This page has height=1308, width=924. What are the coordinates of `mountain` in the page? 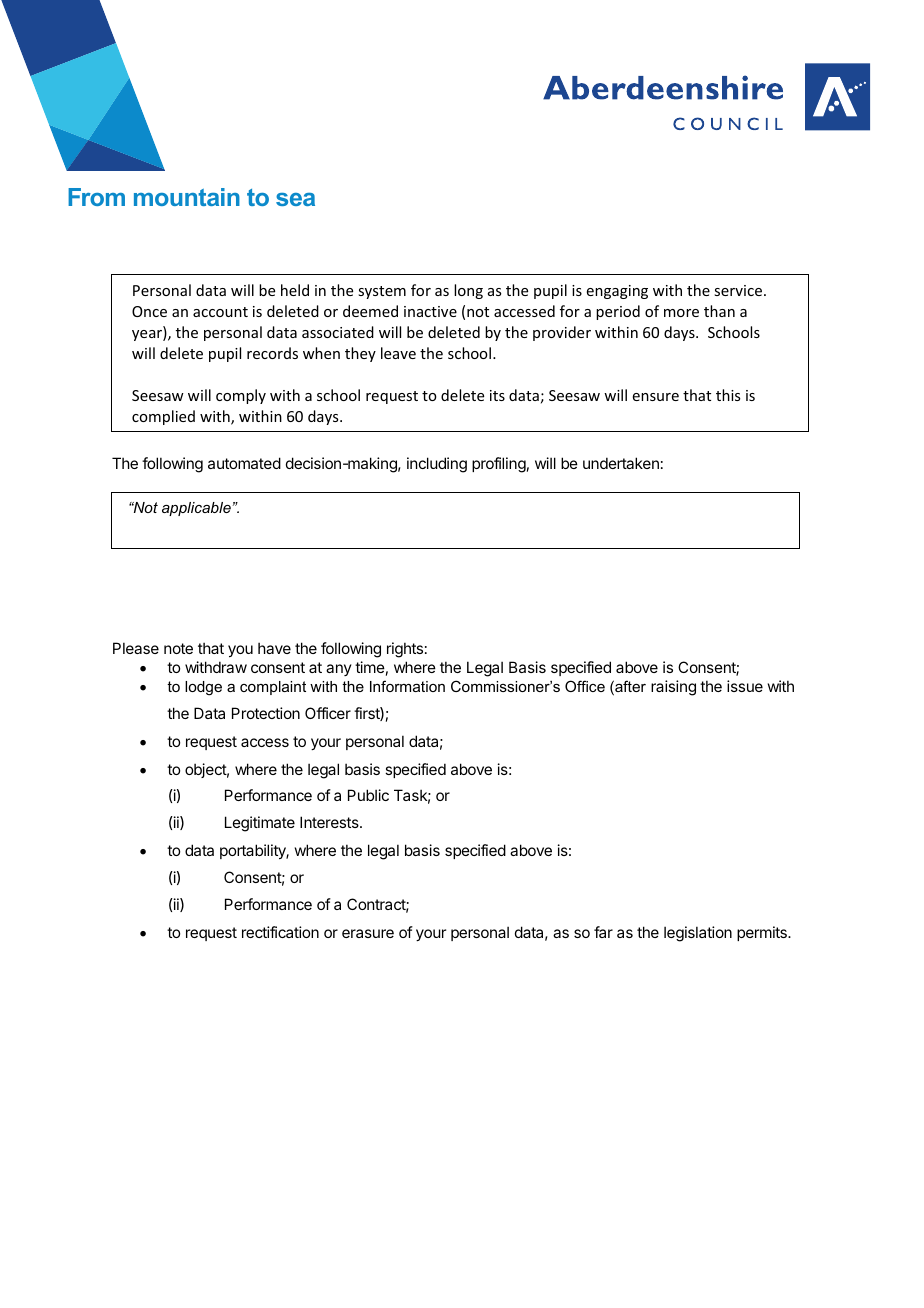 It's located at (187, 197).
